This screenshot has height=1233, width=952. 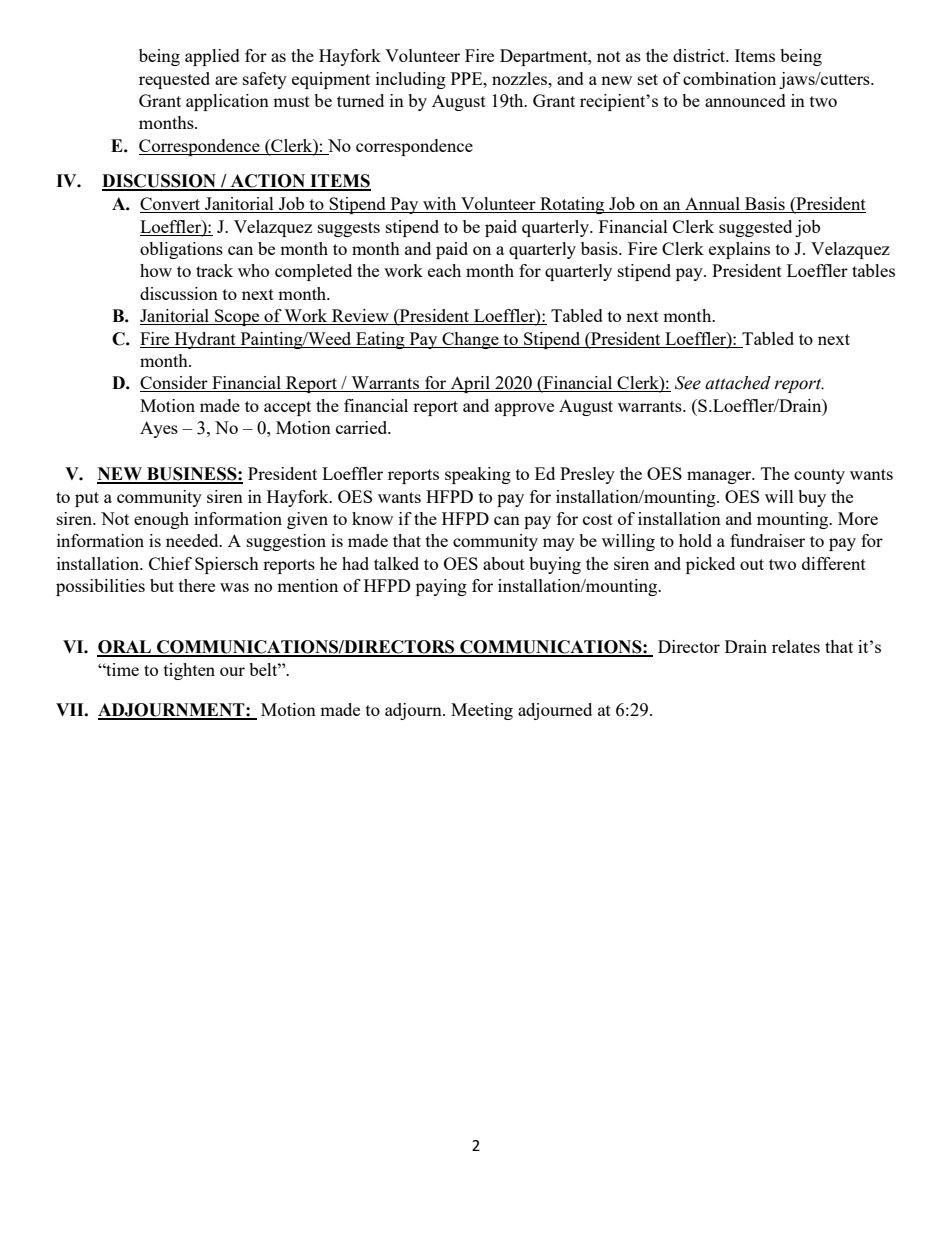 What do you see at coordinates (175, 384) in the screenshot?
I see `Consider` at bounding box center [175, 384].
